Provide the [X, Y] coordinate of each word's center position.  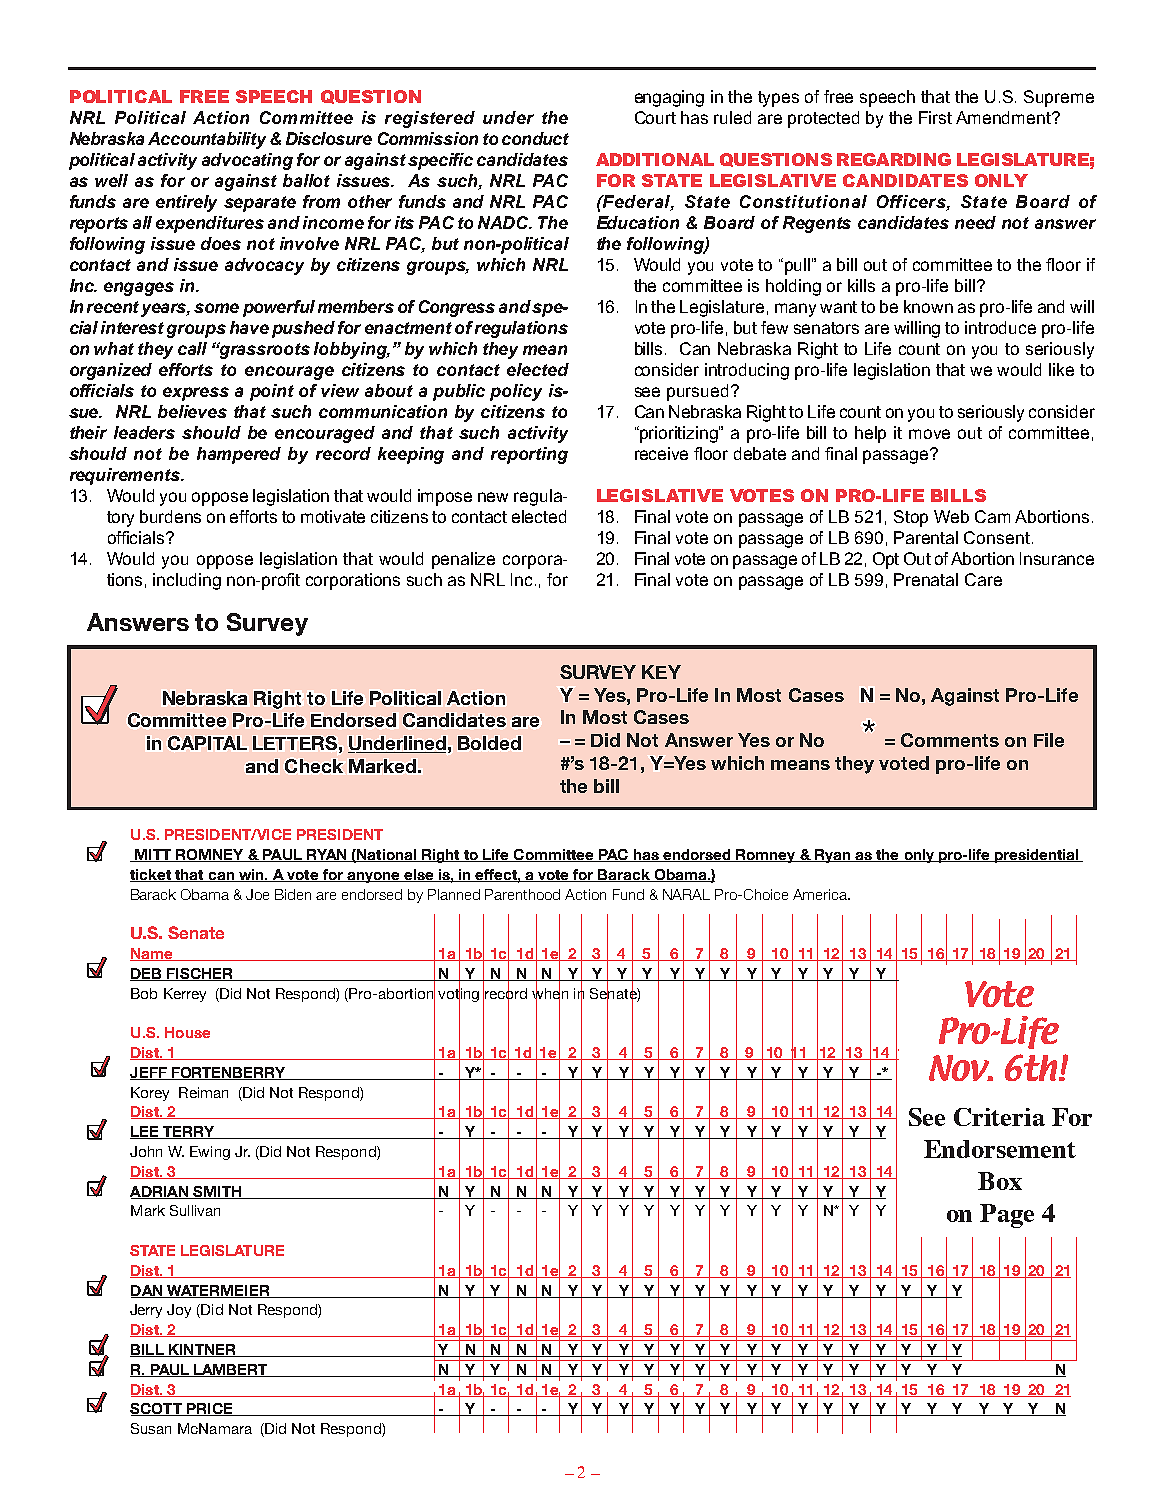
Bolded [489, 743]
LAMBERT [231, 1370]
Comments [950, 740]
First [935, 117]
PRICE [210, 1409]
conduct [535, 138]
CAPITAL [207, 743]
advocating [247, 161]
